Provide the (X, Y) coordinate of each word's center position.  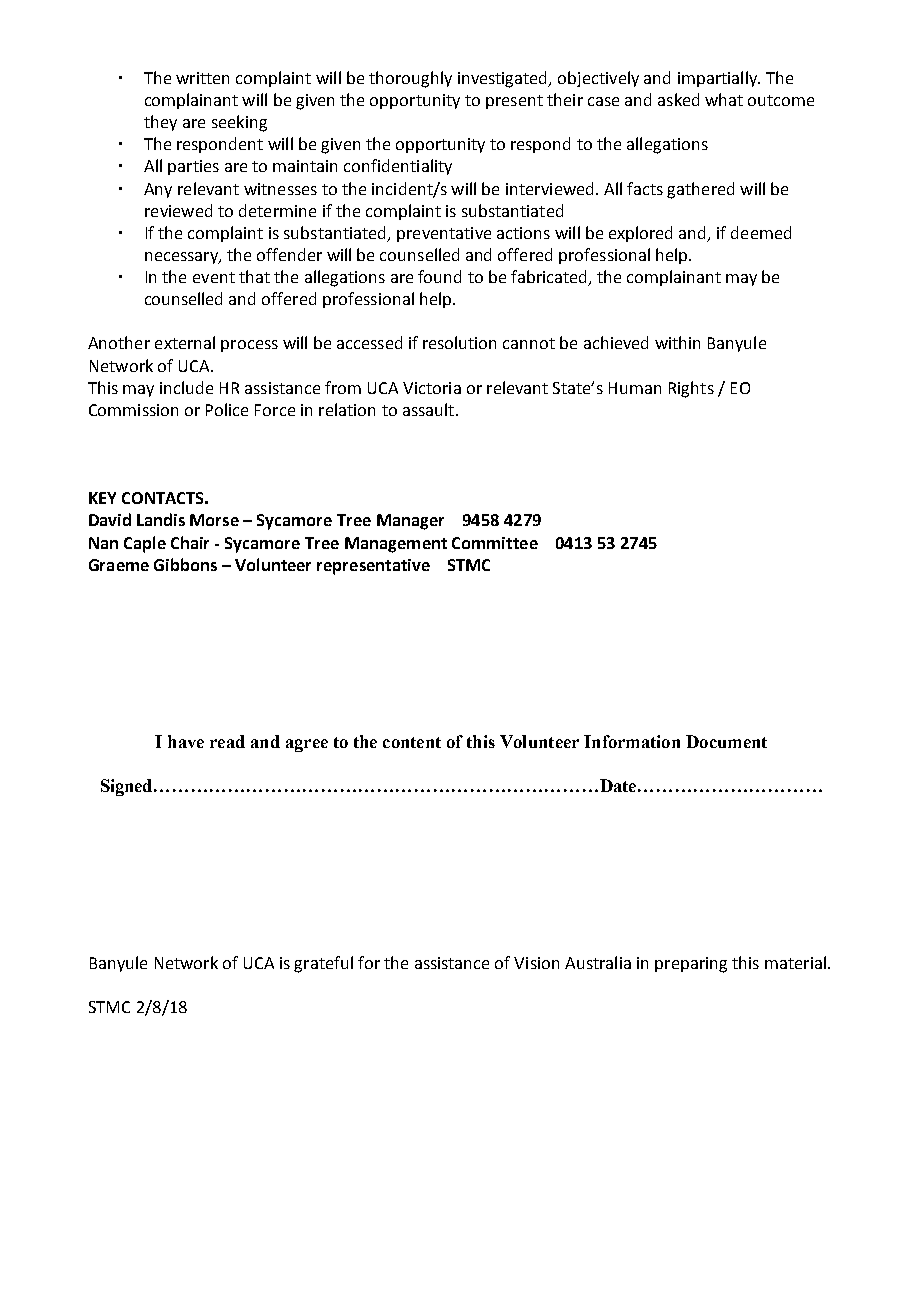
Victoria (432, 388)
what (724, 99)
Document (726, 741)
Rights (691, 389)
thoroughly (410, 79)
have (186, 741)
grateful (323, 964)
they (160, 123)
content (412, 742)
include (186, 387)
